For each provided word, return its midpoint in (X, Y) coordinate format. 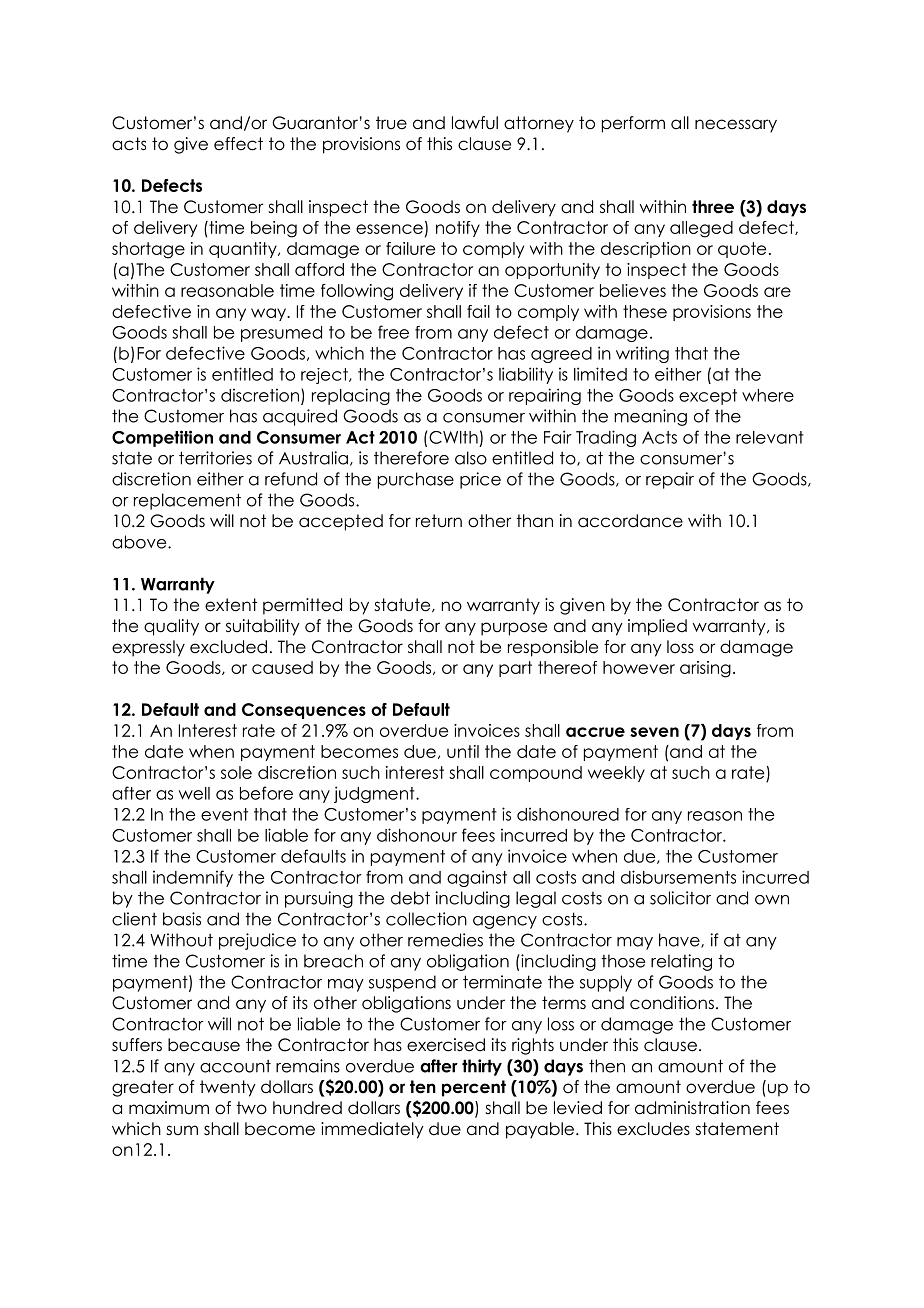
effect (238, 144)
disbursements (678, 877)
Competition (162, 438)
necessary (736, 126)
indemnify (193, 878)
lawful (475, 123)
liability (526, 375)
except (708, 397)
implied (657, 627)
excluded (228, 647)
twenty (228, 1088)
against (477, 878)
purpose (514, 629)
